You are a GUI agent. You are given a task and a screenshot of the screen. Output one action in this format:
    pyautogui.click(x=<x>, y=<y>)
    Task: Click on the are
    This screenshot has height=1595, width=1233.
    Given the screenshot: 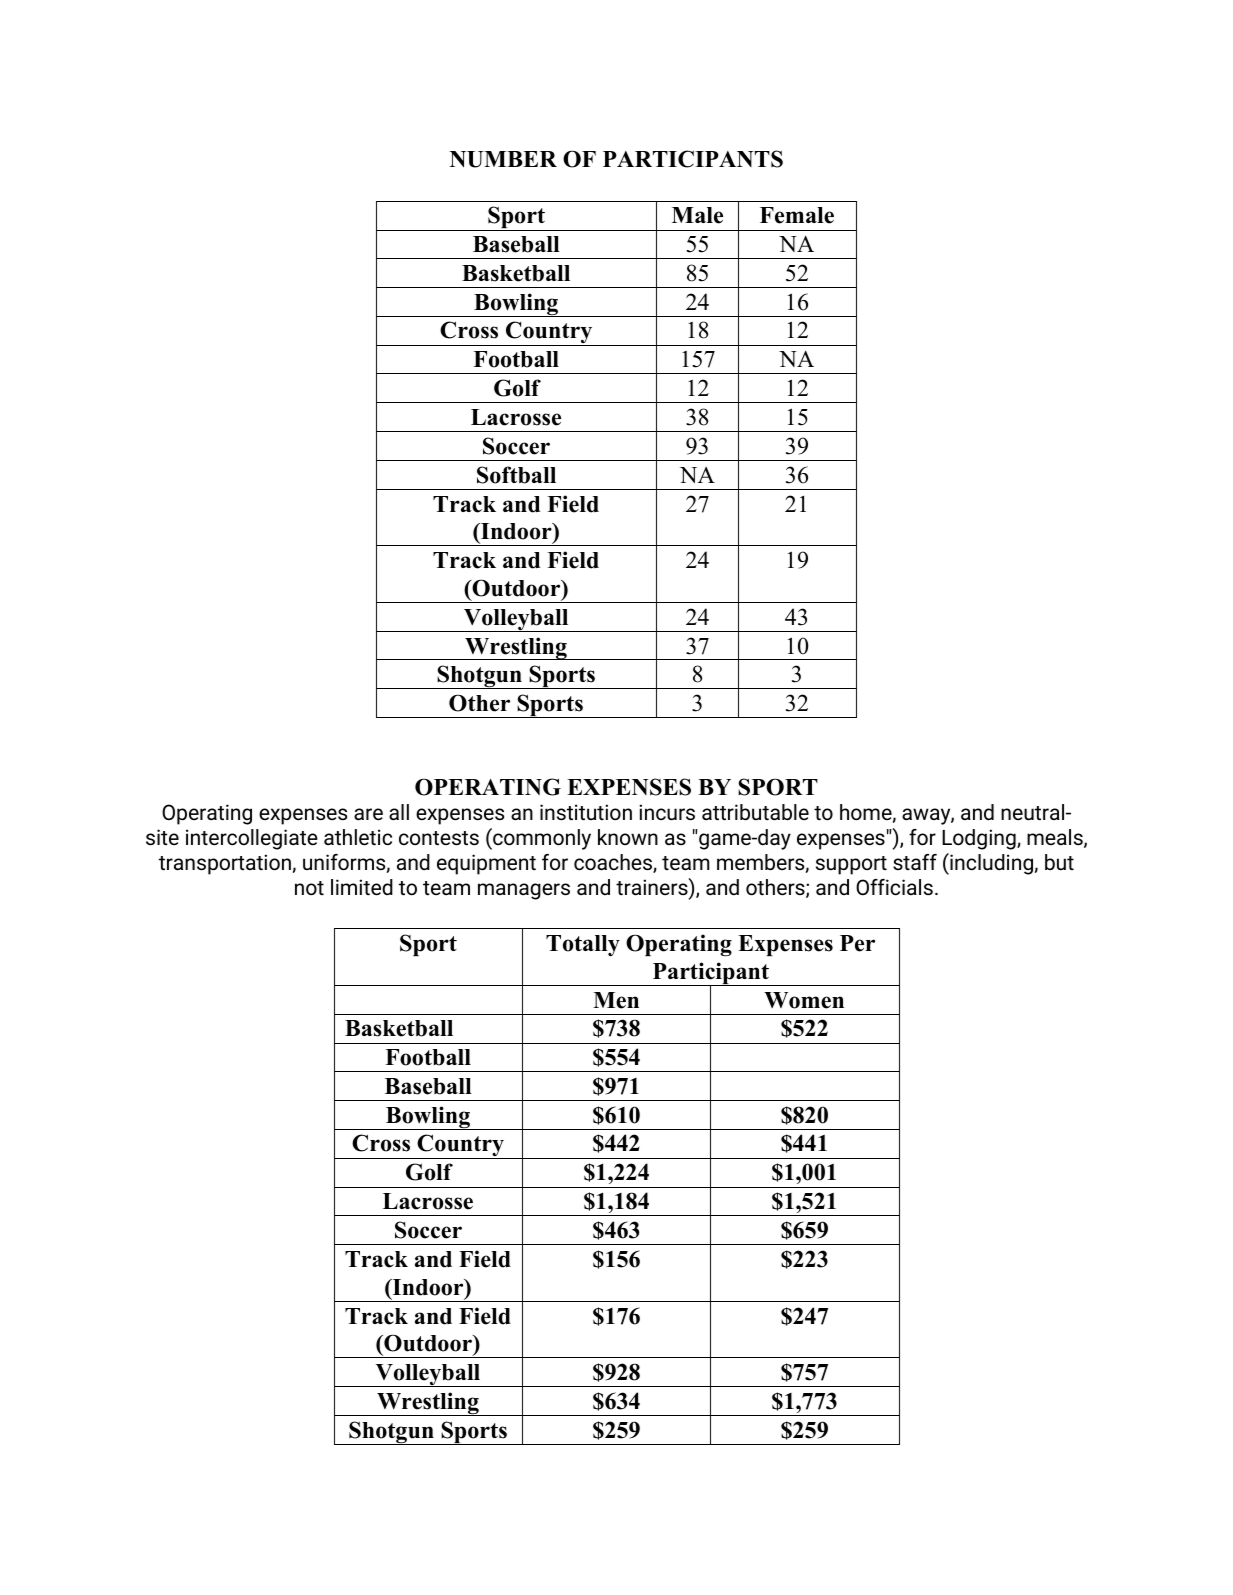 What is the action you would take?
    pyautogui.click(x=368, y=814)
